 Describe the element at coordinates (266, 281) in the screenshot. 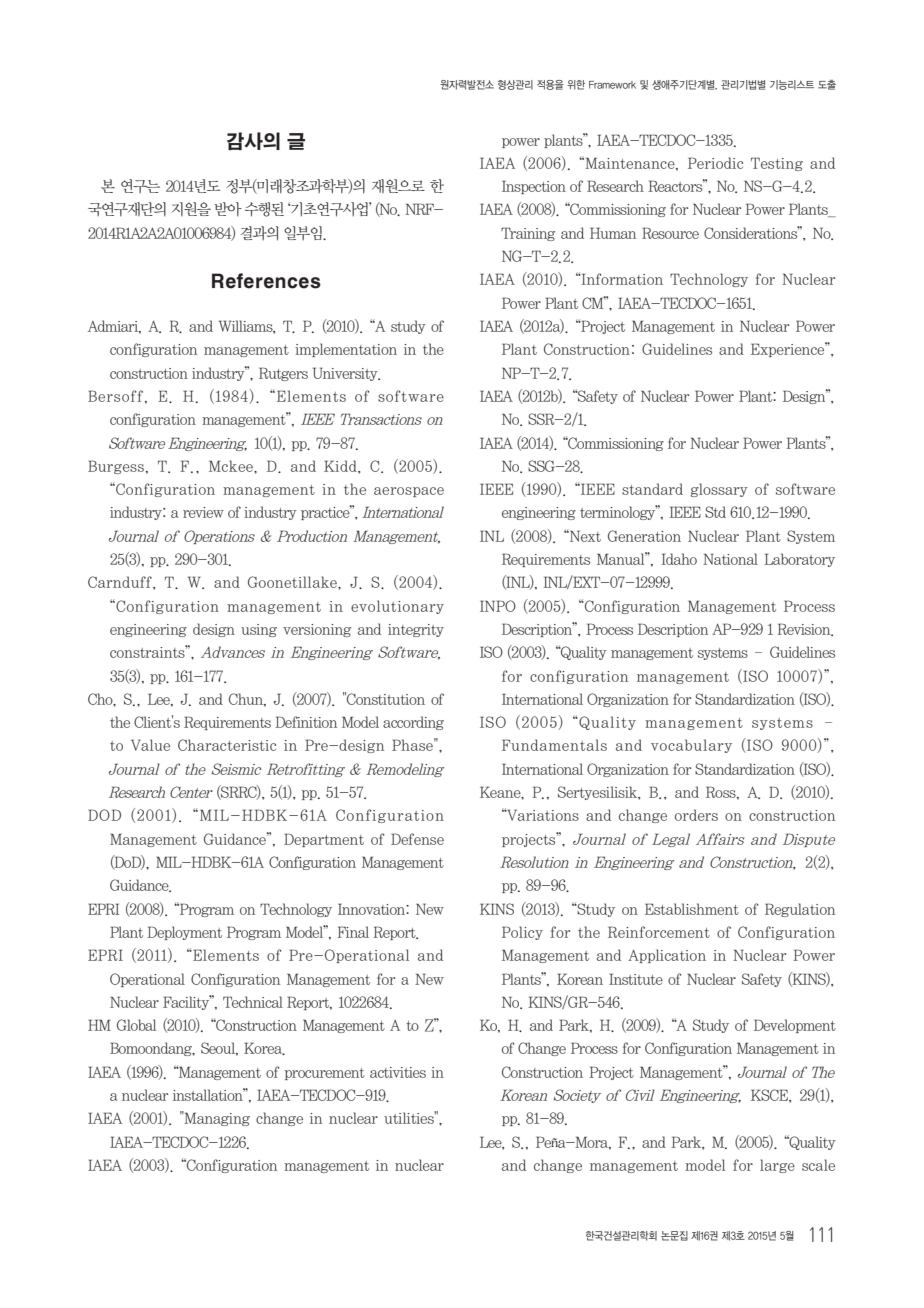

I see `References` at that location.
